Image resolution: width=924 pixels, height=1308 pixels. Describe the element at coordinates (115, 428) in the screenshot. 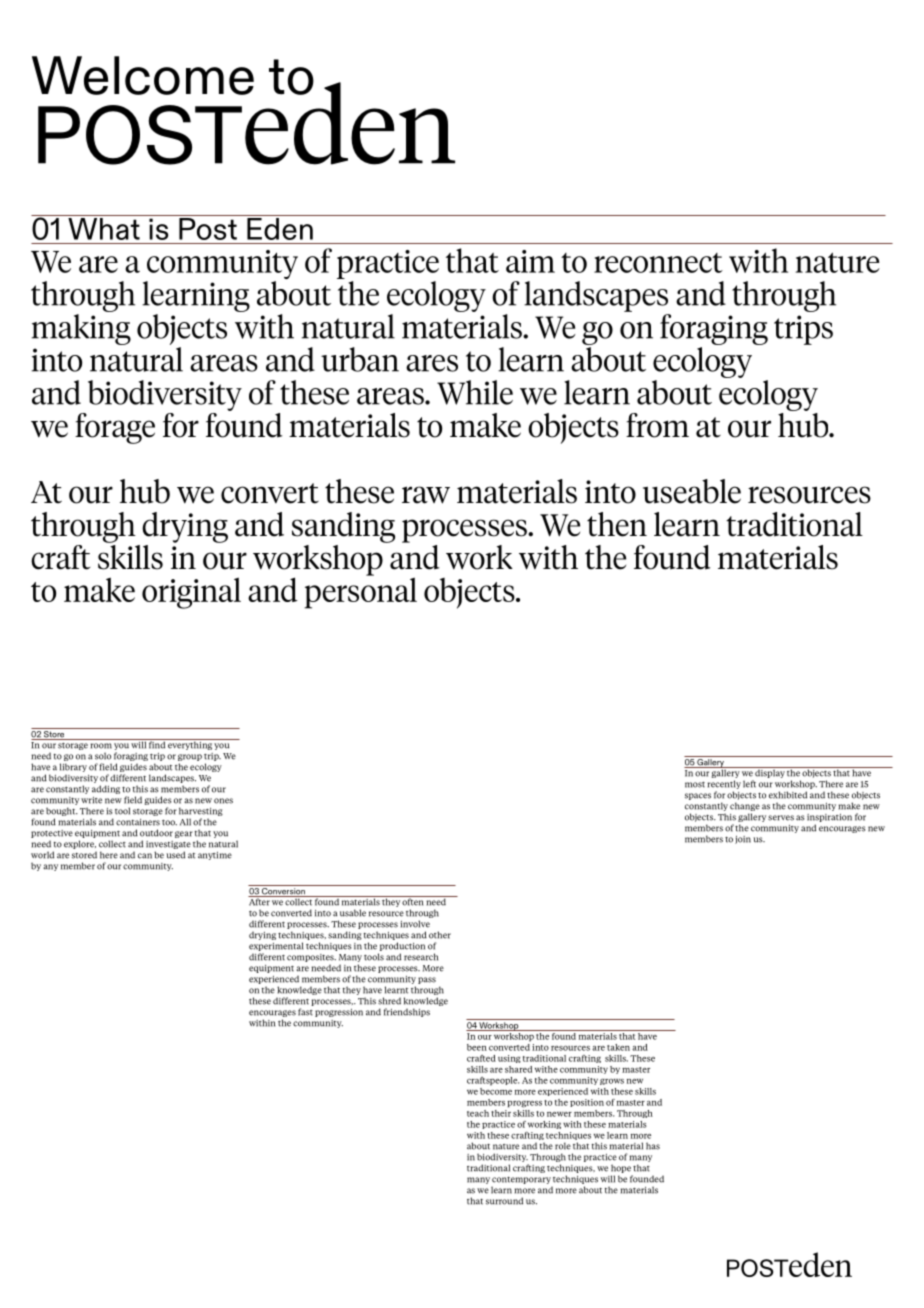

I see `forage` at that location.
